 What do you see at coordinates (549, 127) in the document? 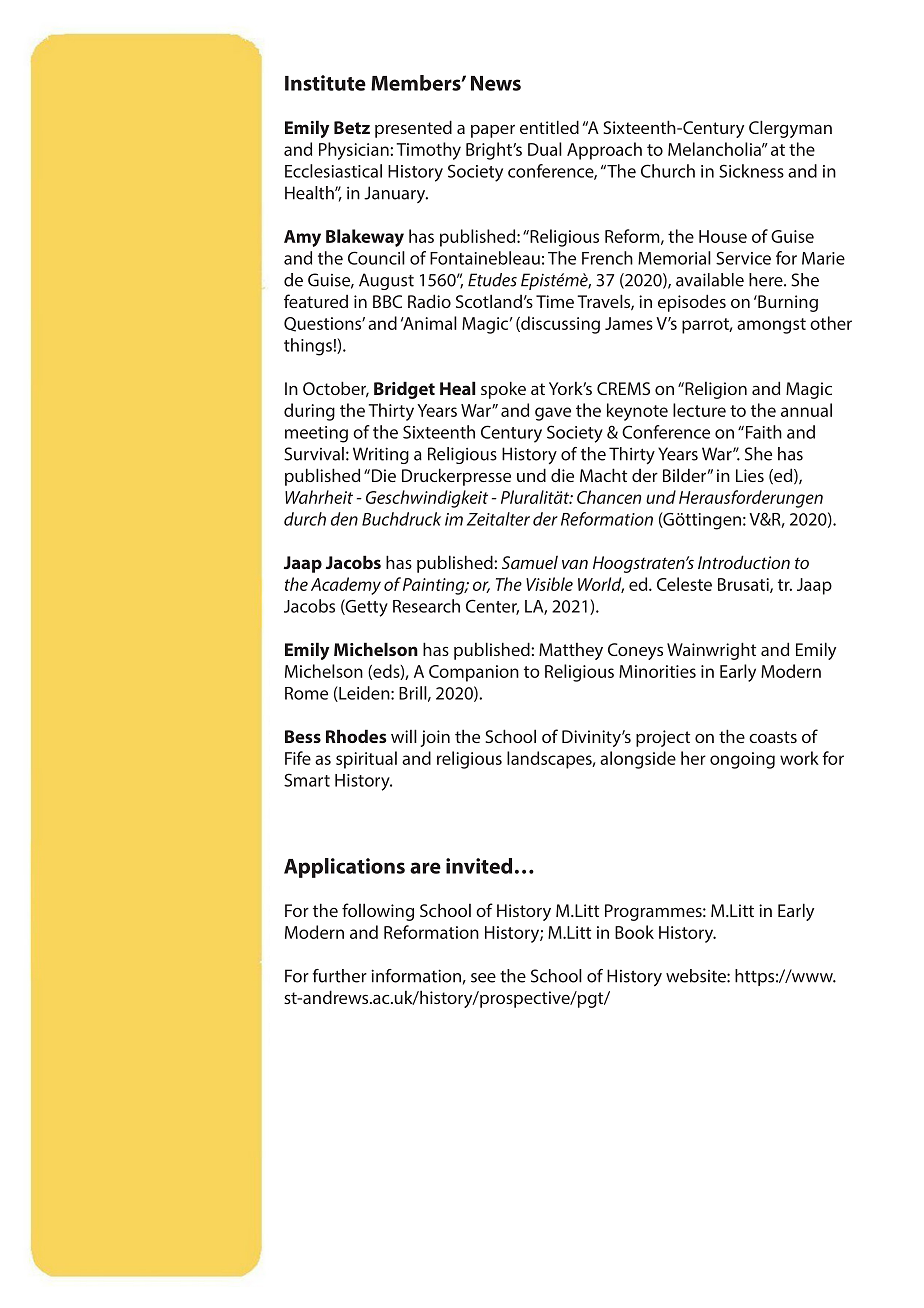
I see `entitled` at bounding box center [549, 127].
